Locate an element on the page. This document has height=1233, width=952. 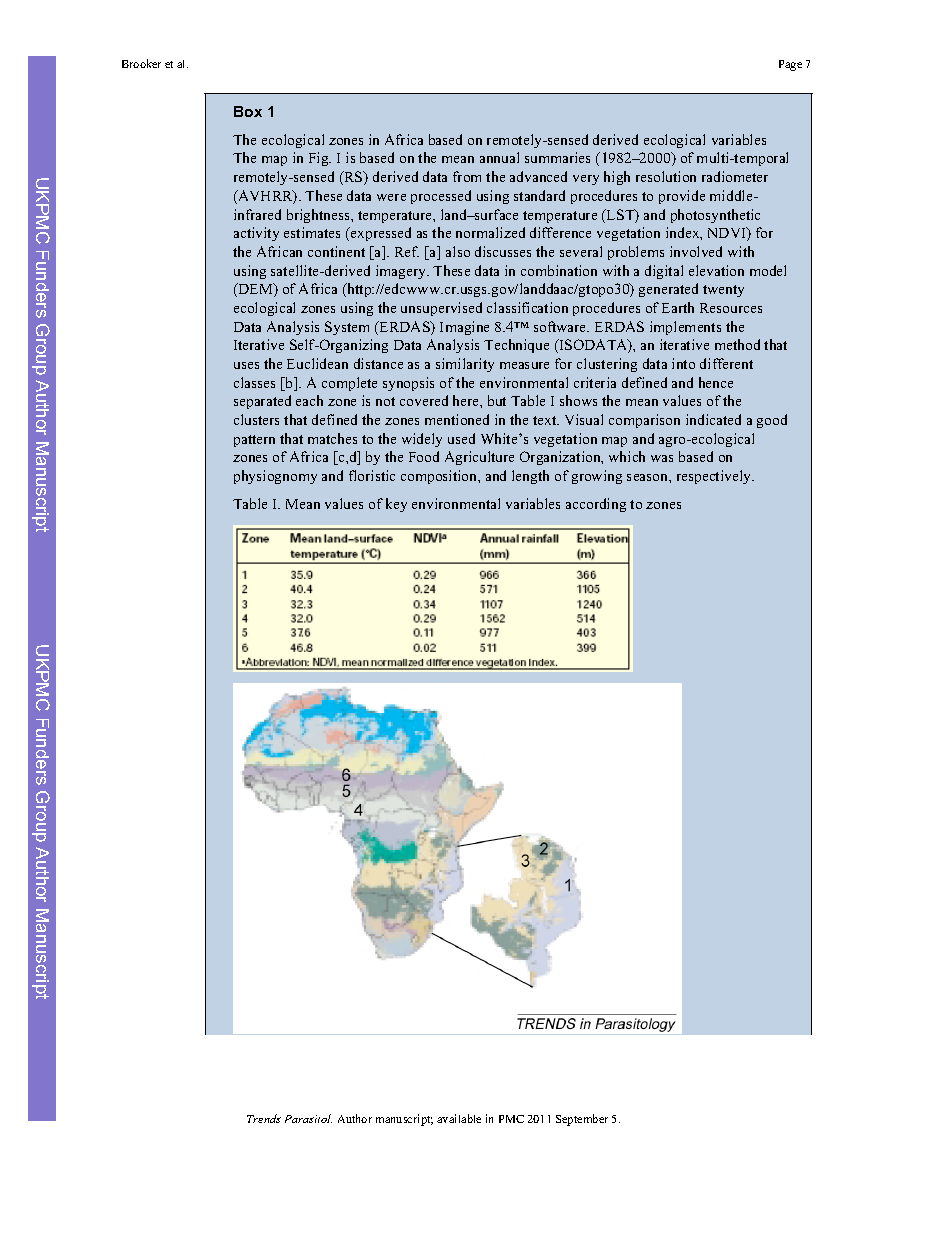
September is located at coordinates (582, 1120).
